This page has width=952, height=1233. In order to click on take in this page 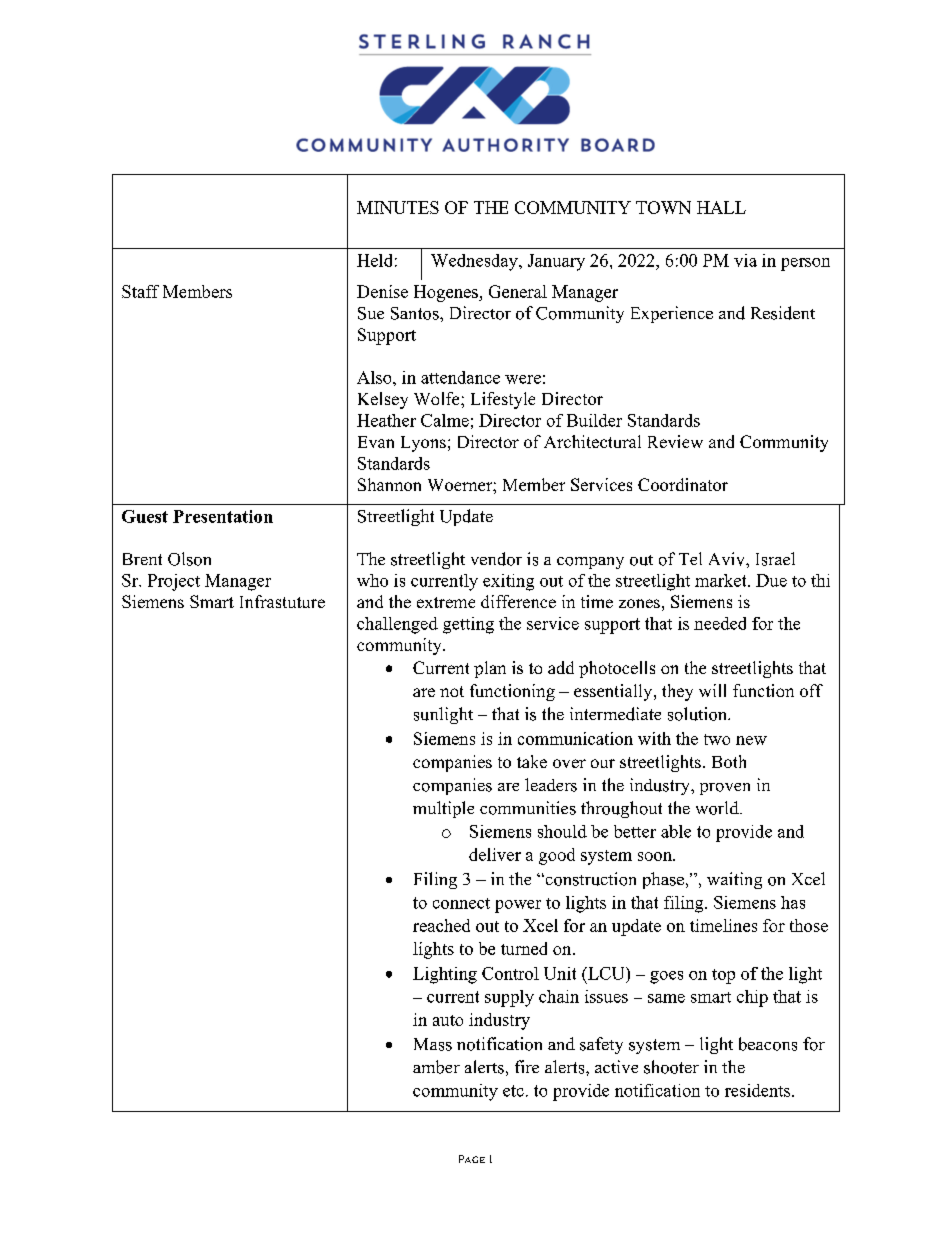, I will do `click(532, 761)`.
